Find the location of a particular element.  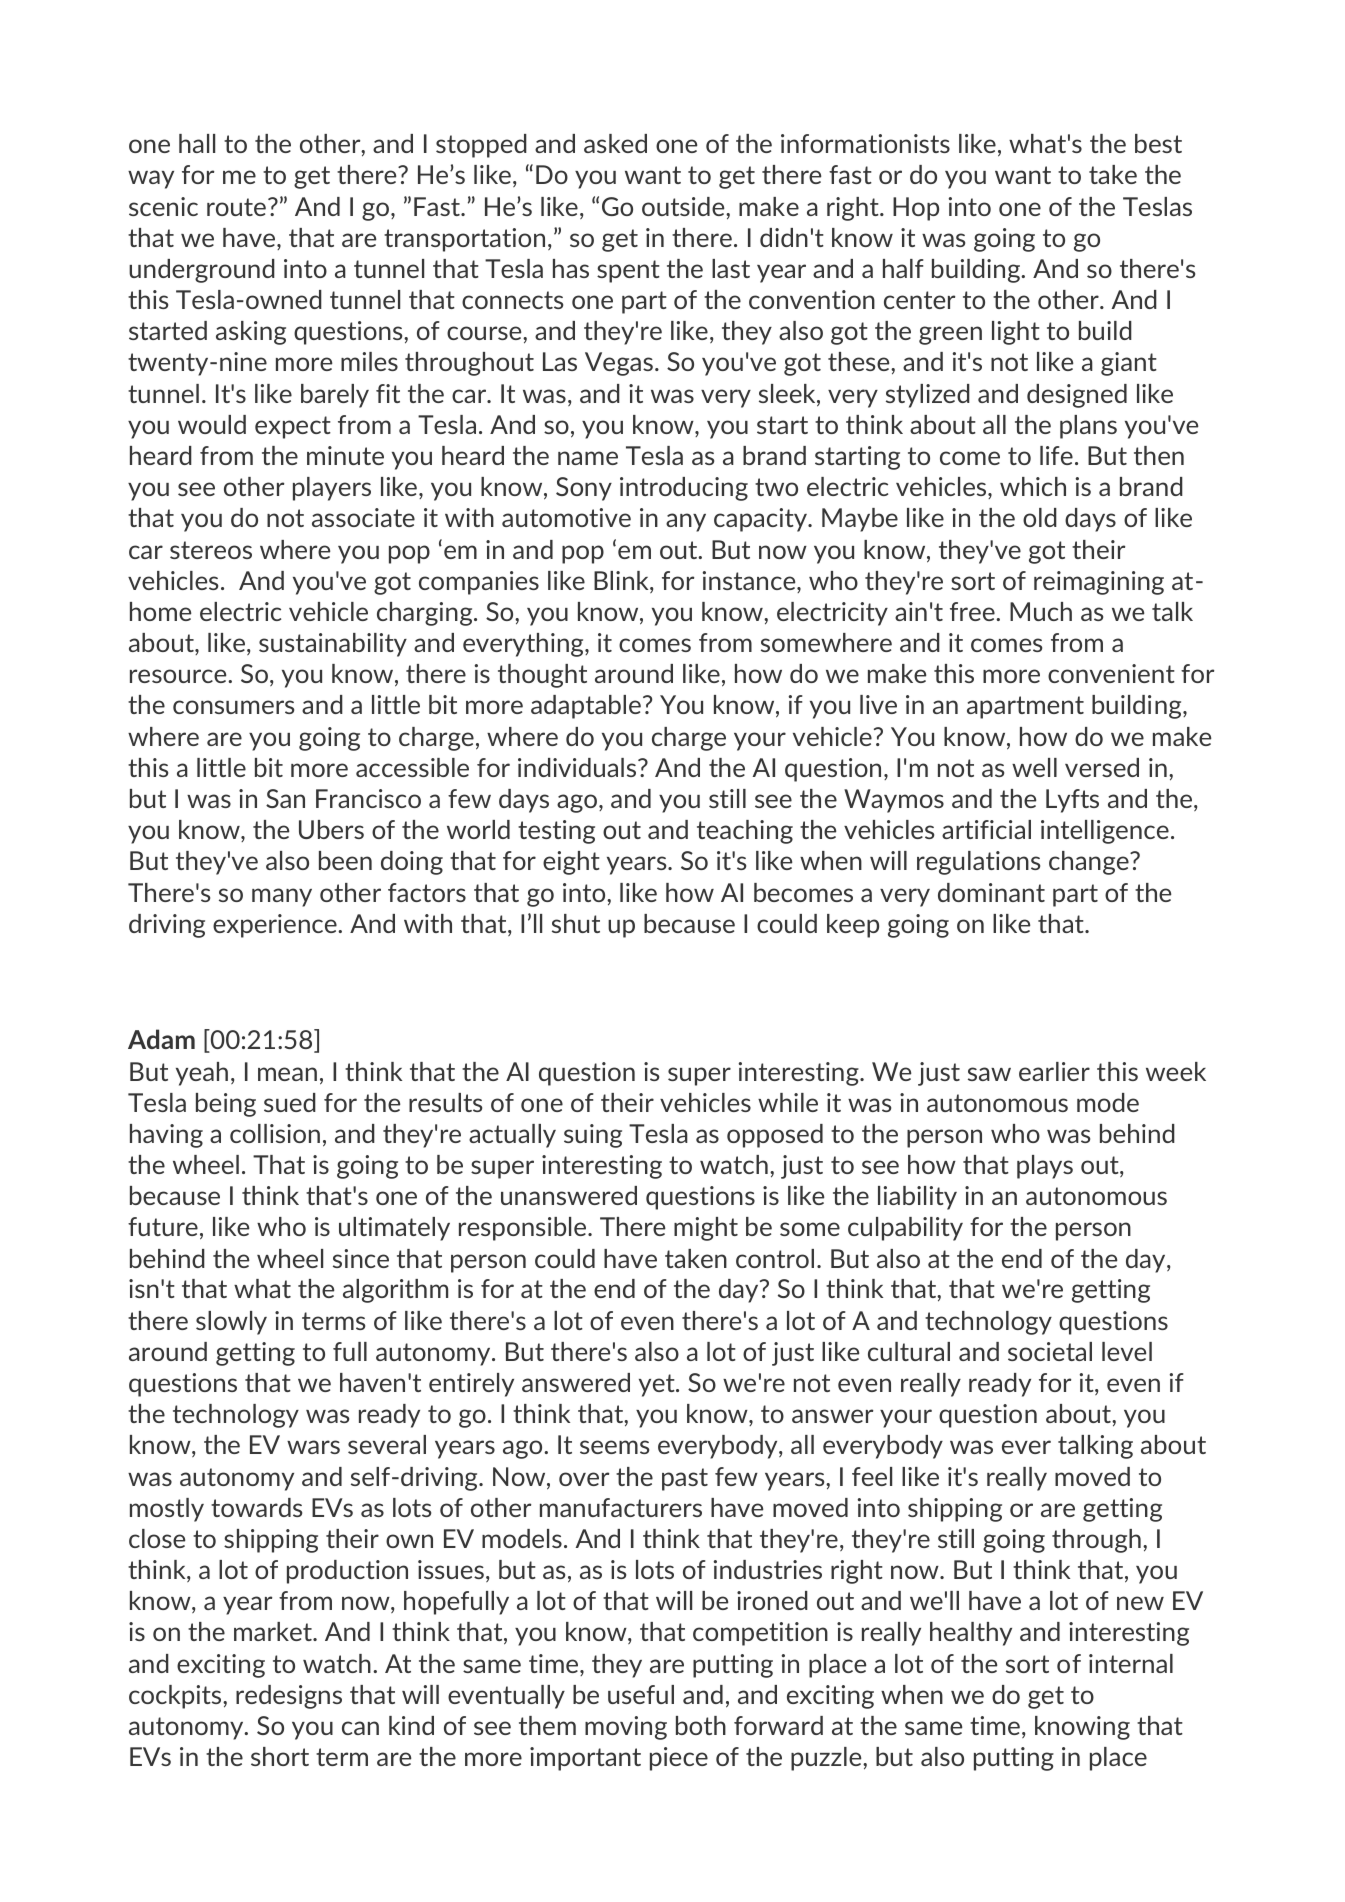

best is located at coordinates (1158, 143).
